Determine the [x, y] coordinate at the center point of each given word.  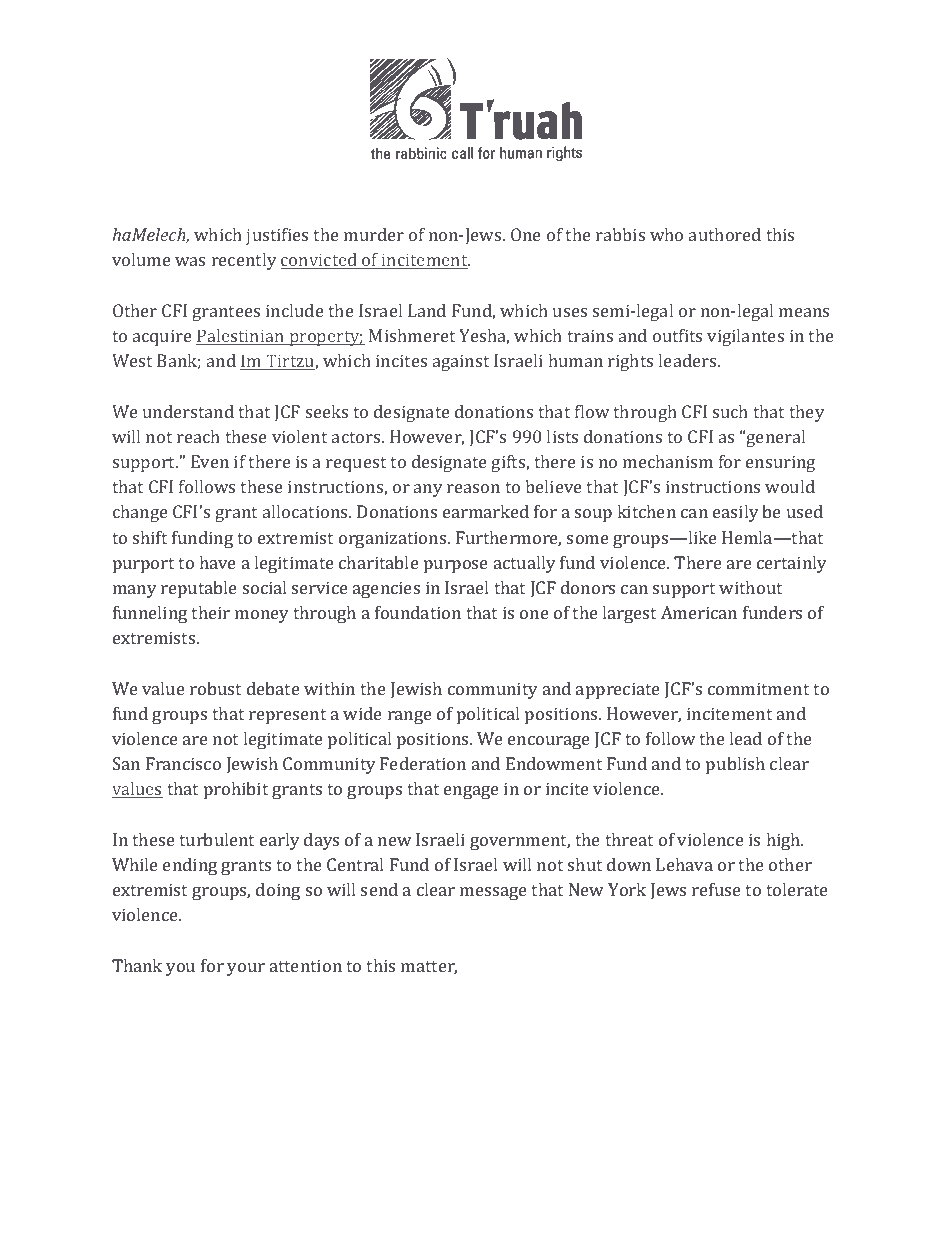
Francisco [183, 763]
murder [374, 234]
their [210, 612]
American [699, 612]
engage [471, 792]
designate [412, 413]
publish [735, 765]
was [190, 261]
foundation [418, 612]
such [730, 411]
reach [198, 436]
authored [725, 234]
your [246, 969]
